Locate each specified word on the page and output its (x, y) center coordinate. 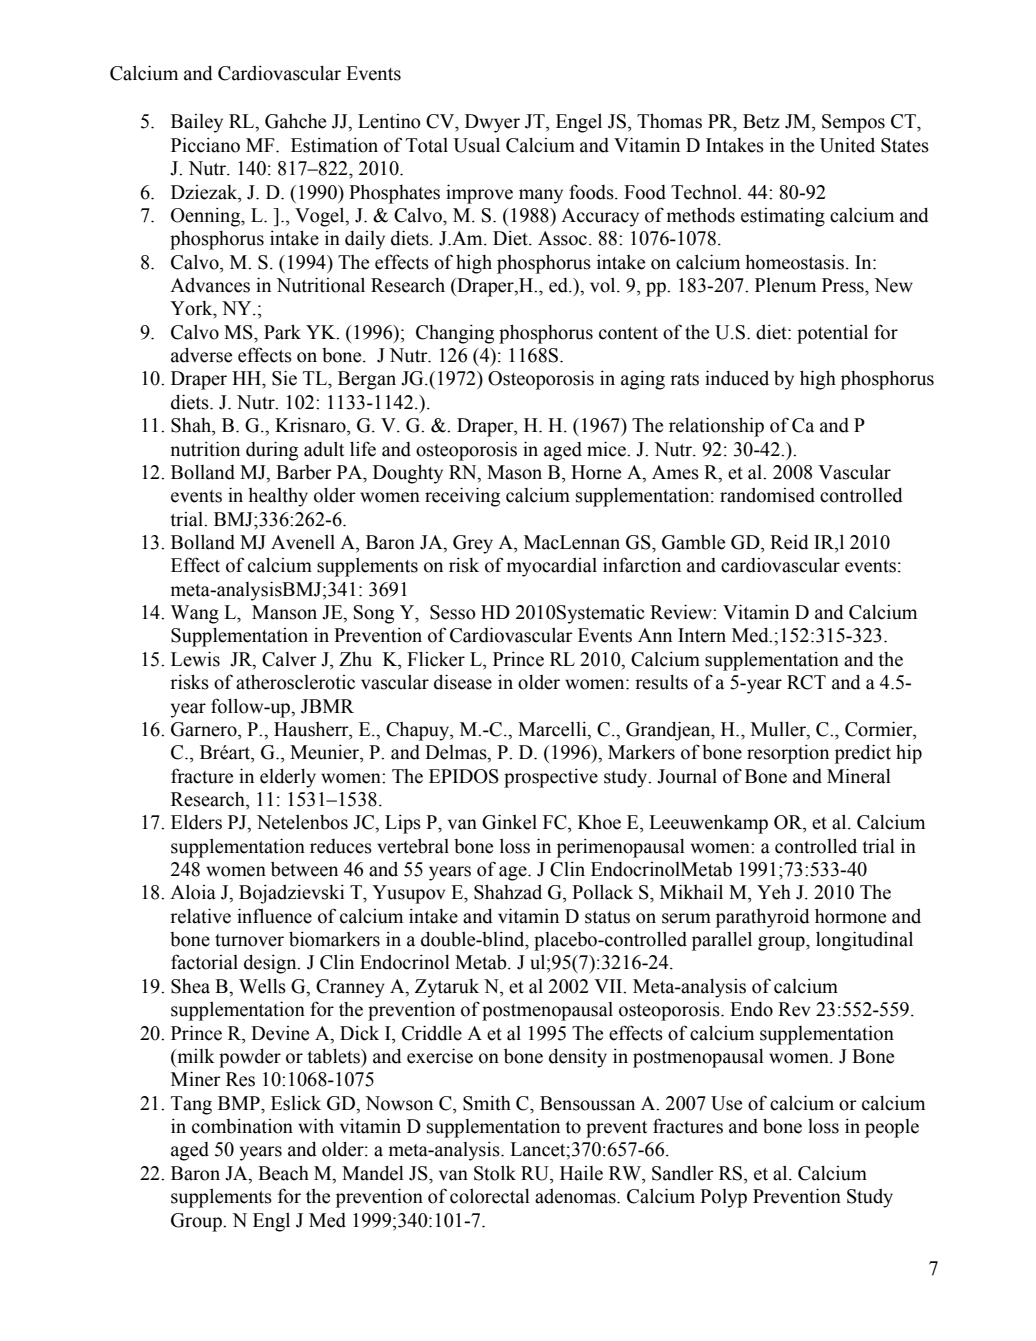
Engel (579, 123)
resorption (788, 754)
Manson (284, 612)
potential (832, 334)
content (628, 333)
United (847, 145)
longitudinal (864, 941)
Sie (284, 378)
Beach (283, 1173)
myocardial (551, 567)
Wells (262, 986)
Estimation (334, 145)
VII (609, 986)
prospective (551, 778)
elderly (288, 778)
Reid (789, 542)
